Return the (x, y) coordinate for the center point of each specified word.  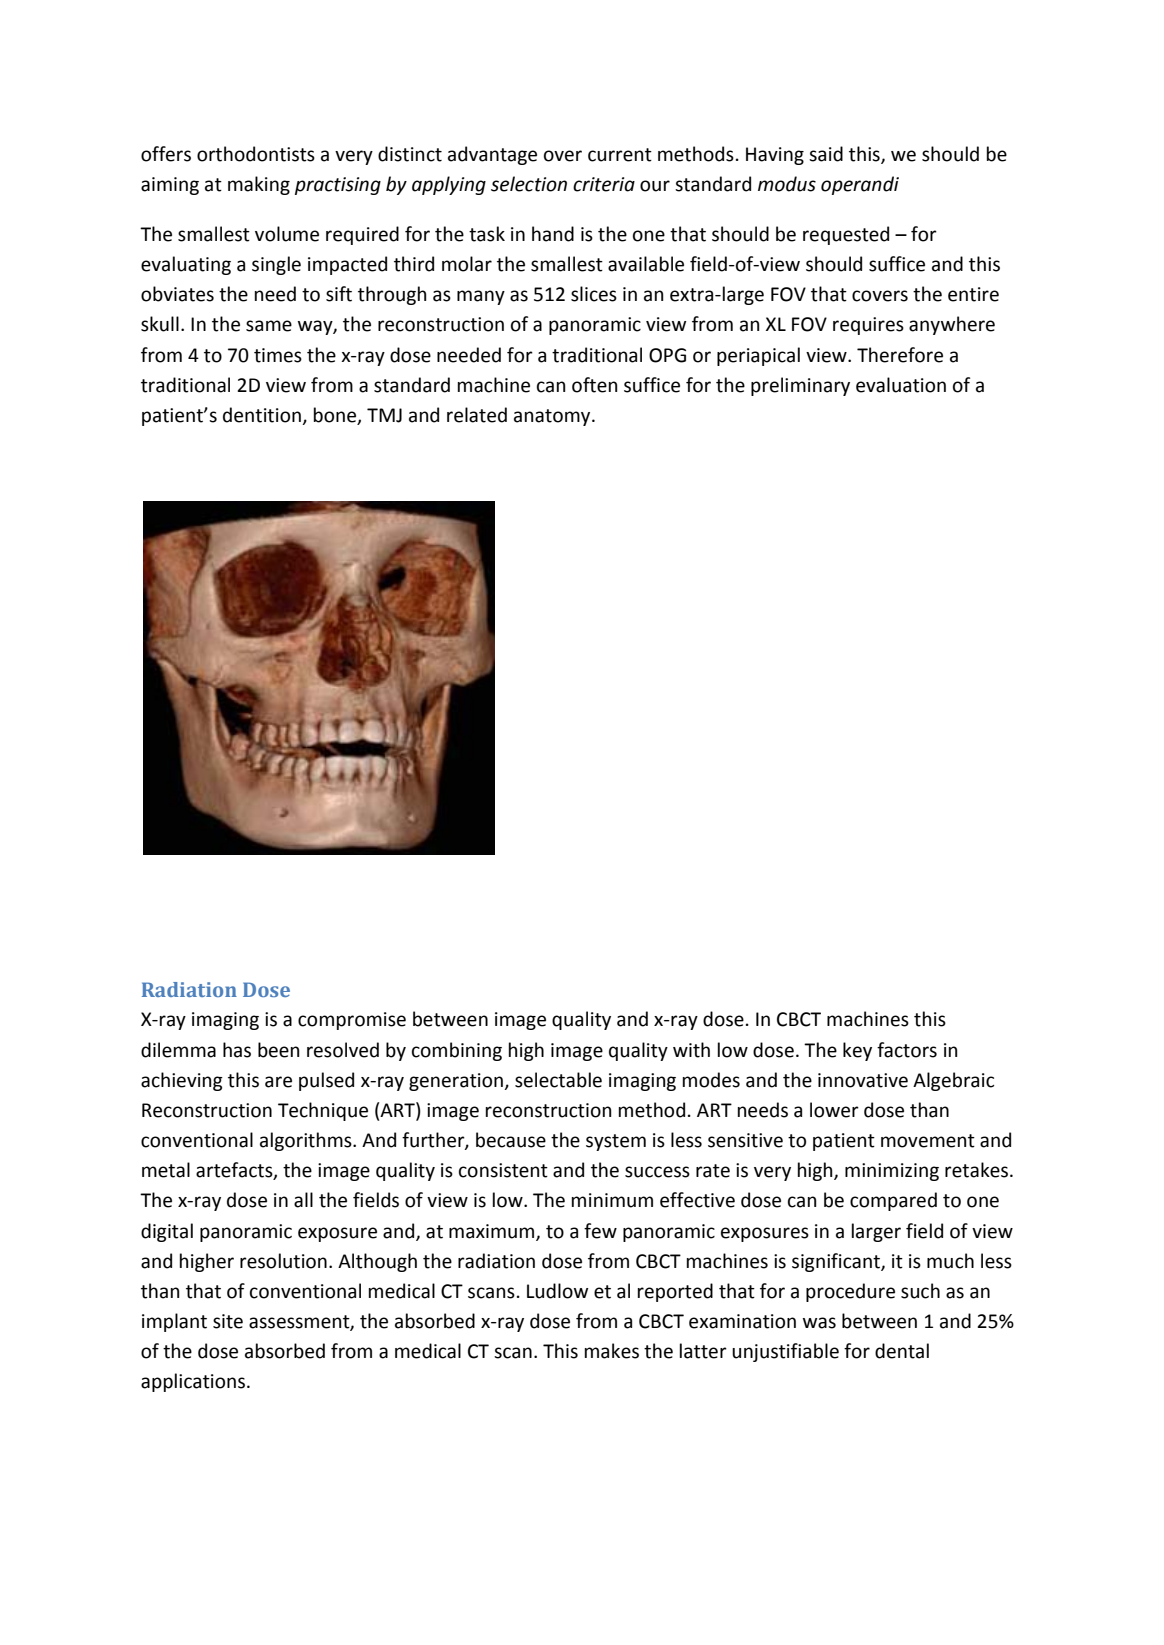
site (228, 1321)
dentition (263, 416)
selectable (558, 1080)
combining (457, 1051)
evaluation (901, 385)
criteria (604, 184)
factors (907, 1050)
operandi (860, 185)
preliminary (800, 386)
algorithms (307, 1141)
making (259, 185)
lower (834, 1110)
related (477, 415)
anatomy (553, 417)
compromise (352, 1021)
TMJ (384, 415)
